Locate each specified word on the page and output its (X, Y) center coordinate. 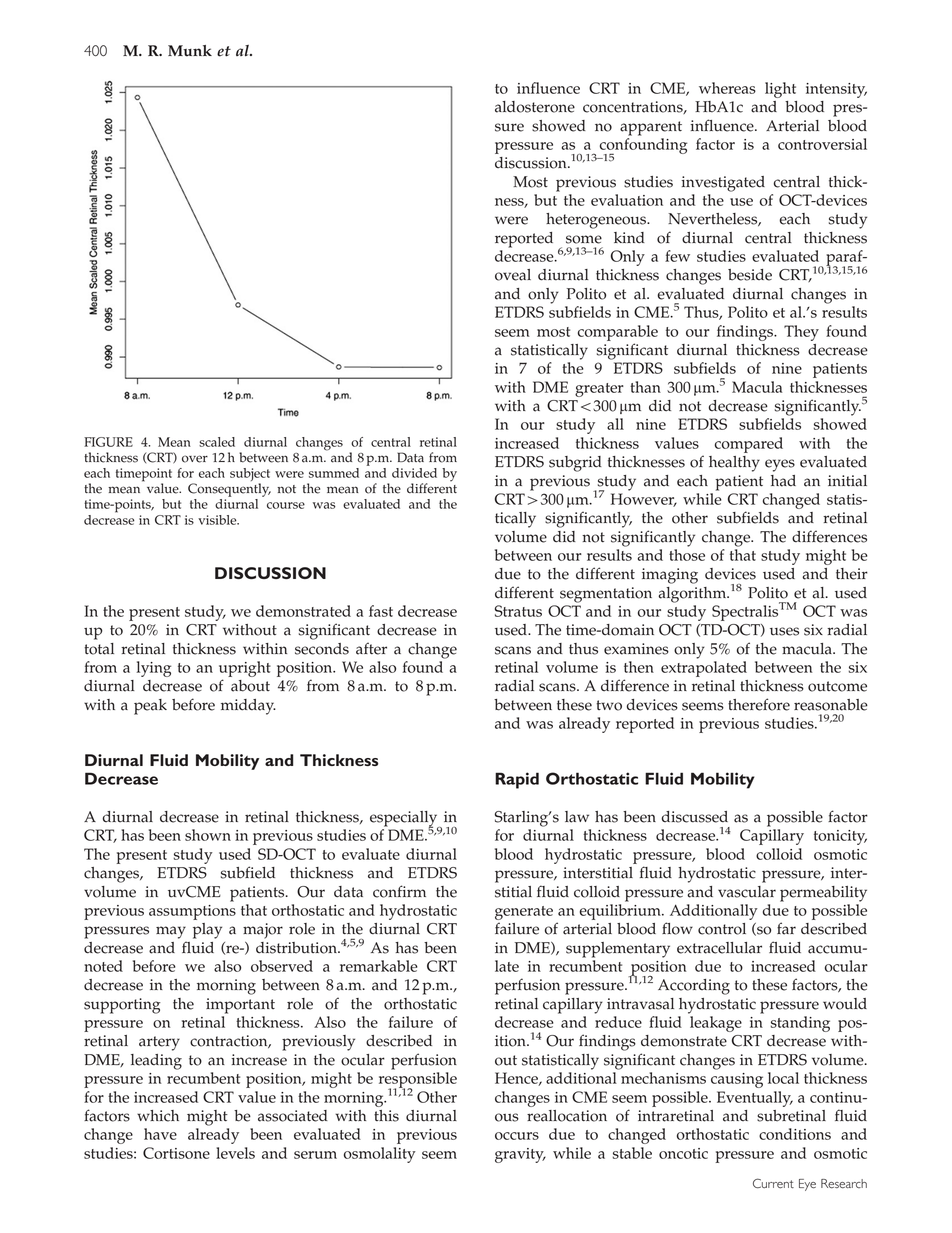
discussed (694, 817)
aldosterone (535, 107)
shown (208, 835)
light (780, 90)
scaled (217, 442)
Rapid (517, 780)
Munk (190, 51)
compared (749, 445)
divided (414, 473)
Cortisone (176, 1153)
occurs (517, 1136)
